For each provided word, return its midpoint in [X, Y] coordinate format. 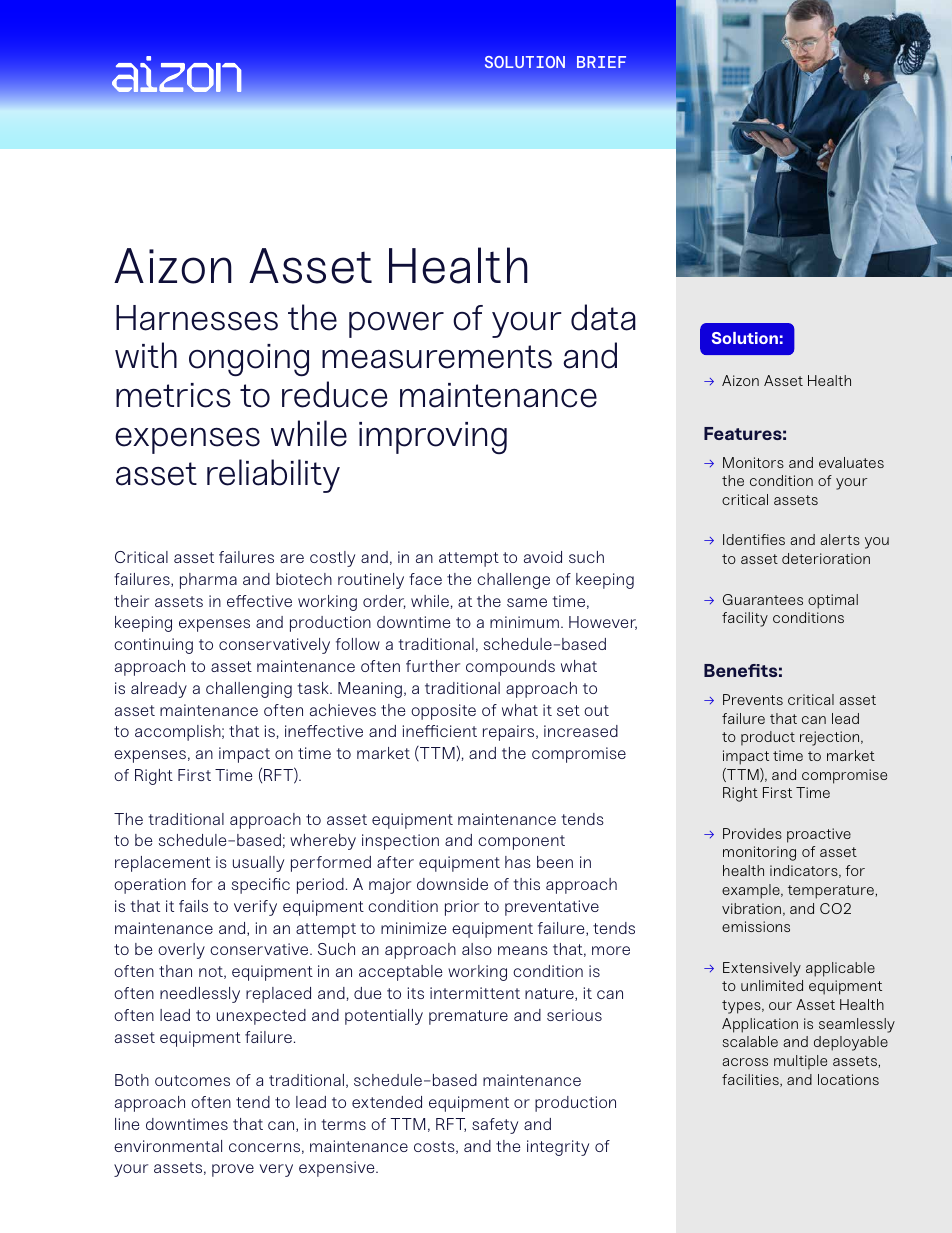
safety [495, 1126]
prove [233, 1170]
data [603, 317]
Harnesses [197, 318]
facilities [751, 1080]
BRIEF [601, 62]
